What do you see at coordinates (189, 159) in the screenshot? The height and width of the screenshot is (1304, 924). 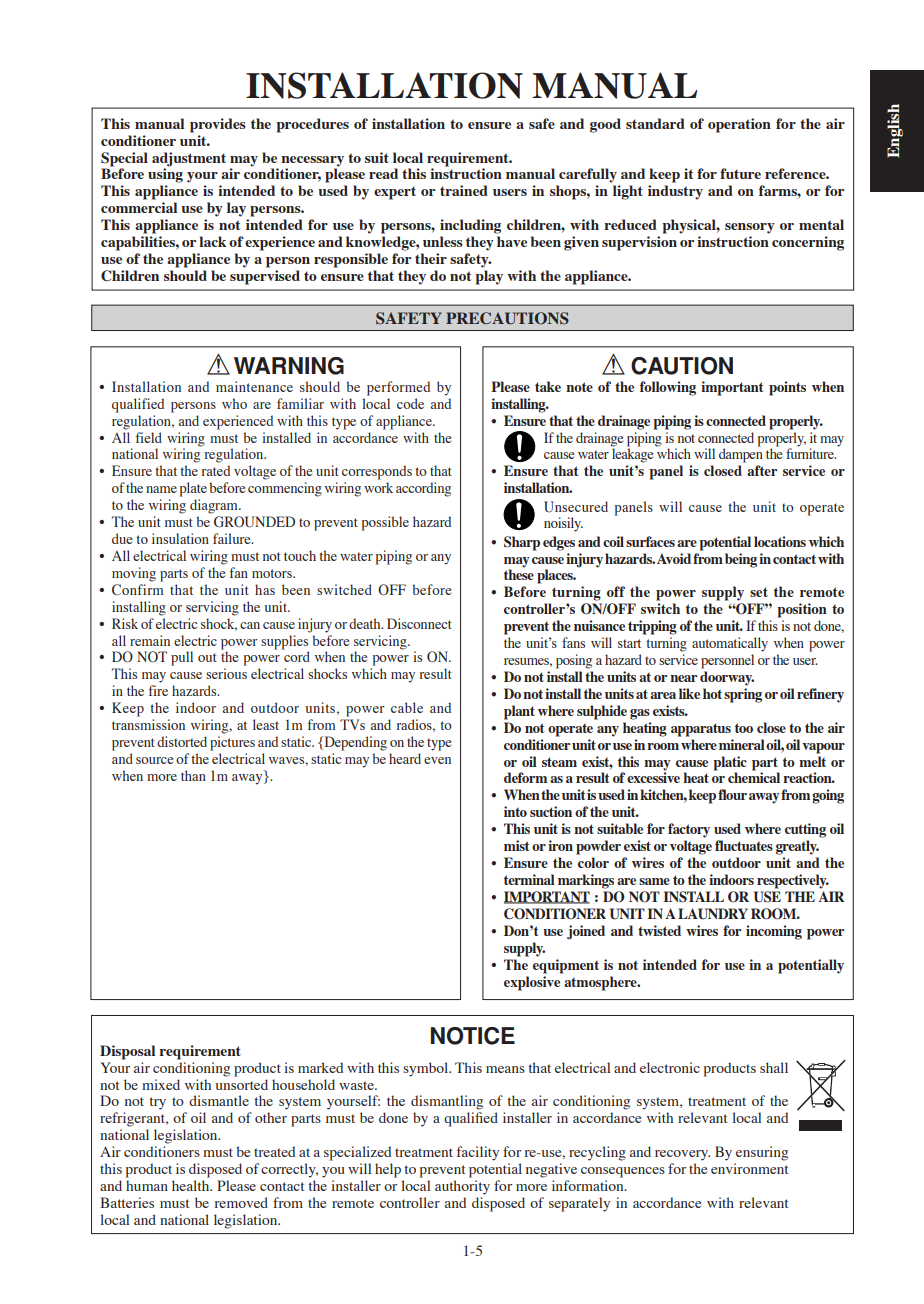 I see `adjustment` at bounding box center [189, 159].
